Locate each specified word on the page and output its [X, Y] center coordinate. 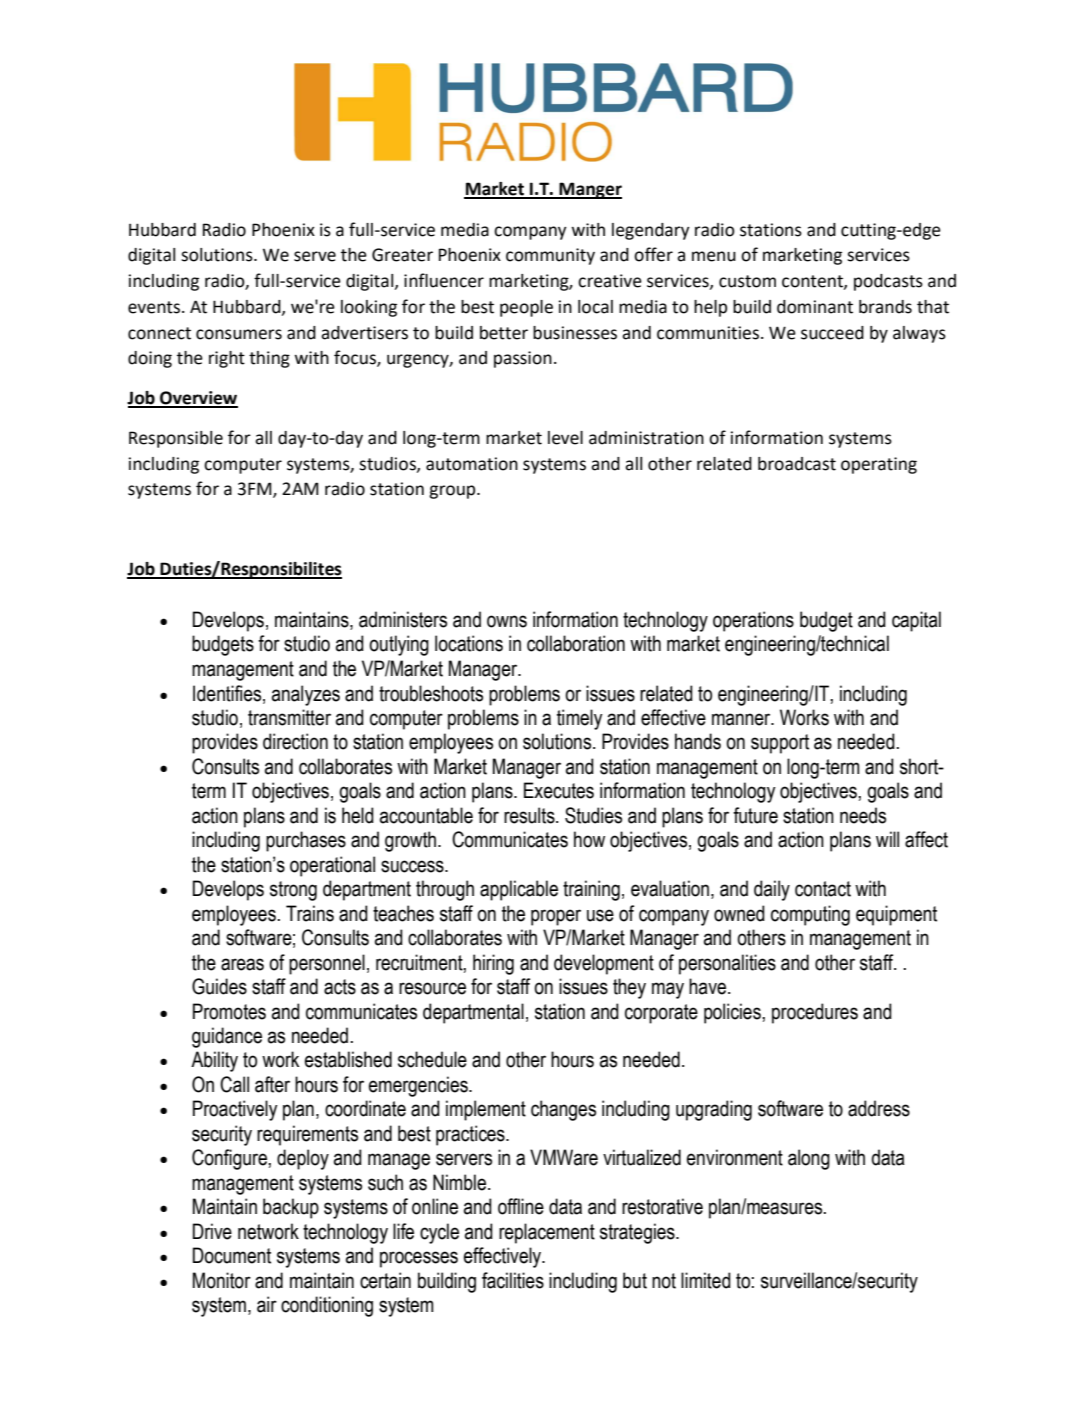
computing [810, 915]
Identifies [228, 694]
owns [507, 621]
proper [556, 917]
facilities [513, 1280]
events [154, 307]
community [550, 256]
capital [916, 621]
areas [242, 964]
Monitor [222, 1280]
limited [706, 1280]
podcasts [888, 282]
